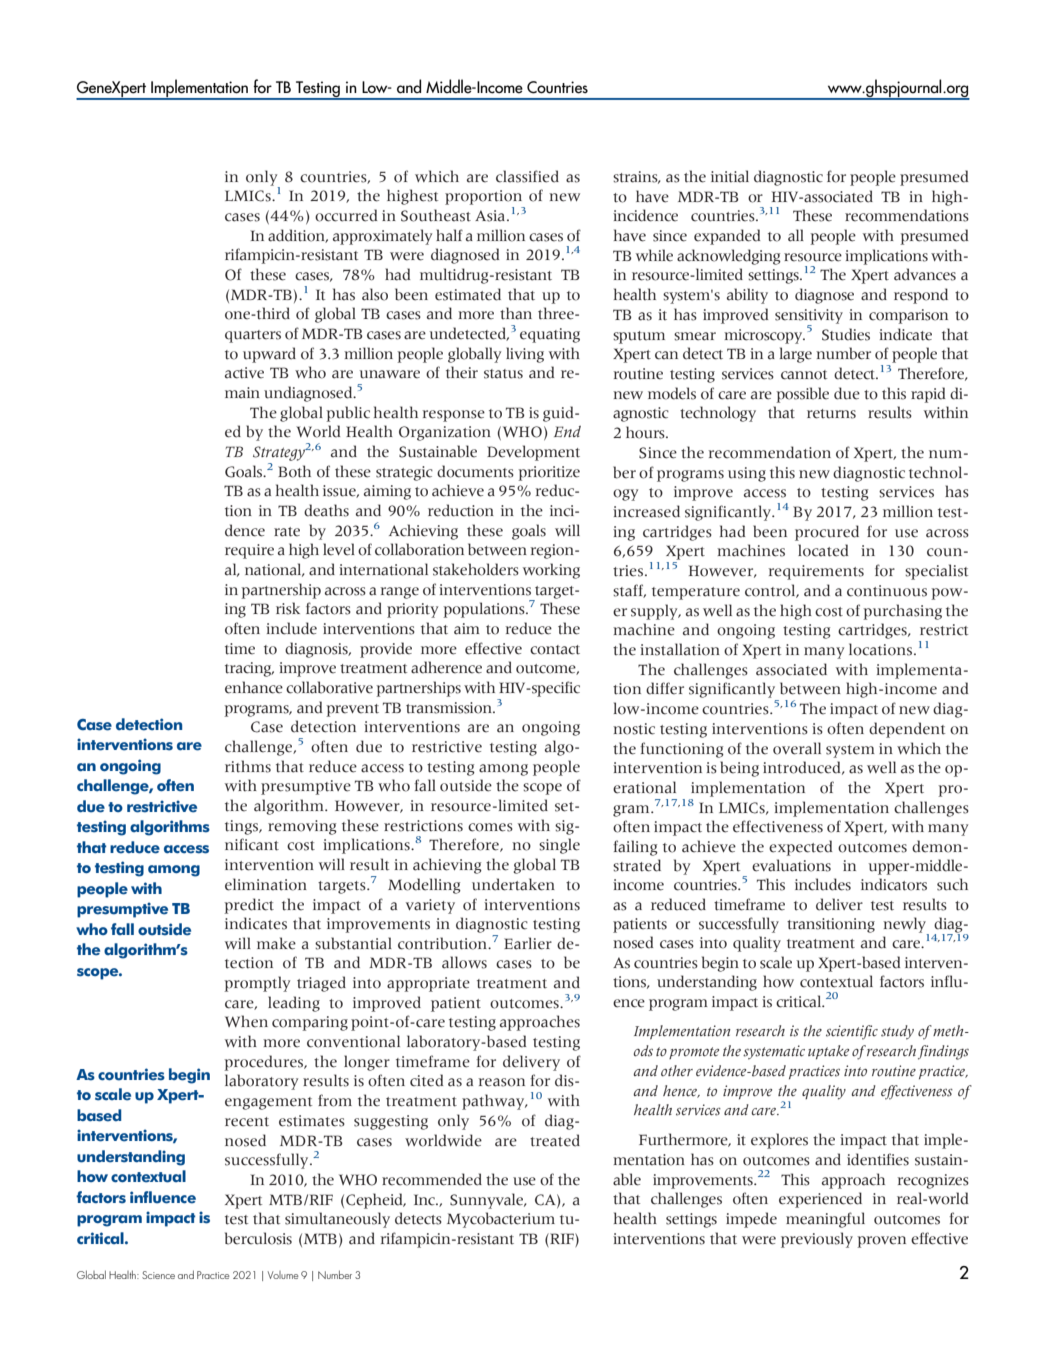 Image resolution: width=1046 pixels, height=1354 pixels. What do you see at coordinates (339, 549) in the screenshot?
I see `level` at bounding box center [339, 549].
